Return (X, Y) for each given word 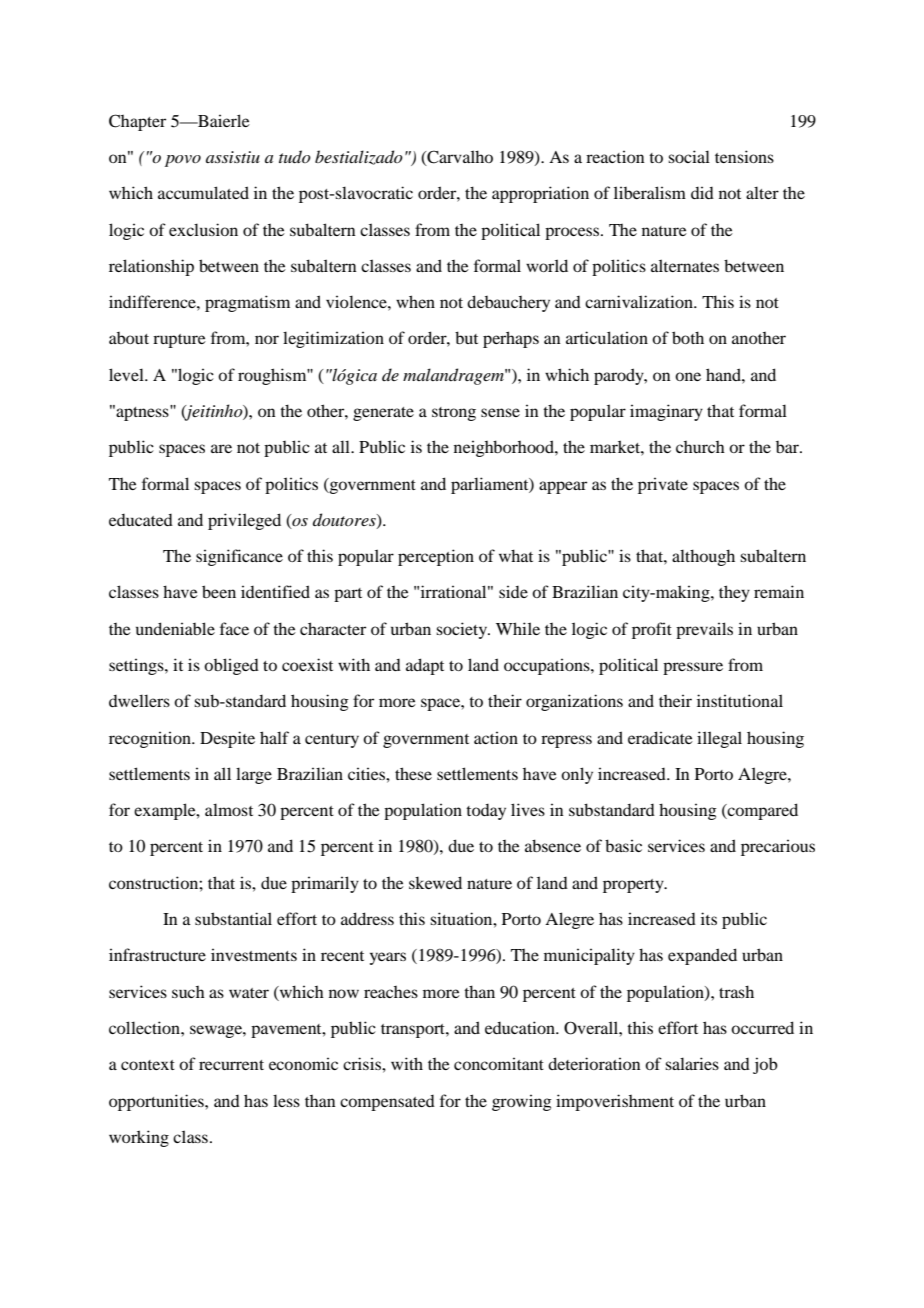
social (689, 156)
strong (454, 414)
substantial (233, 918)
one (688, 376)
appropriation (540, 194)
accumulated (203, 192)
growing (522, 1102)
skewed (435, 882)
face (234, 628)
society (462, 630)
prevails (704, 630)
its (709, 918)
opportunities (157, 1102)
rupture (179, 341)
